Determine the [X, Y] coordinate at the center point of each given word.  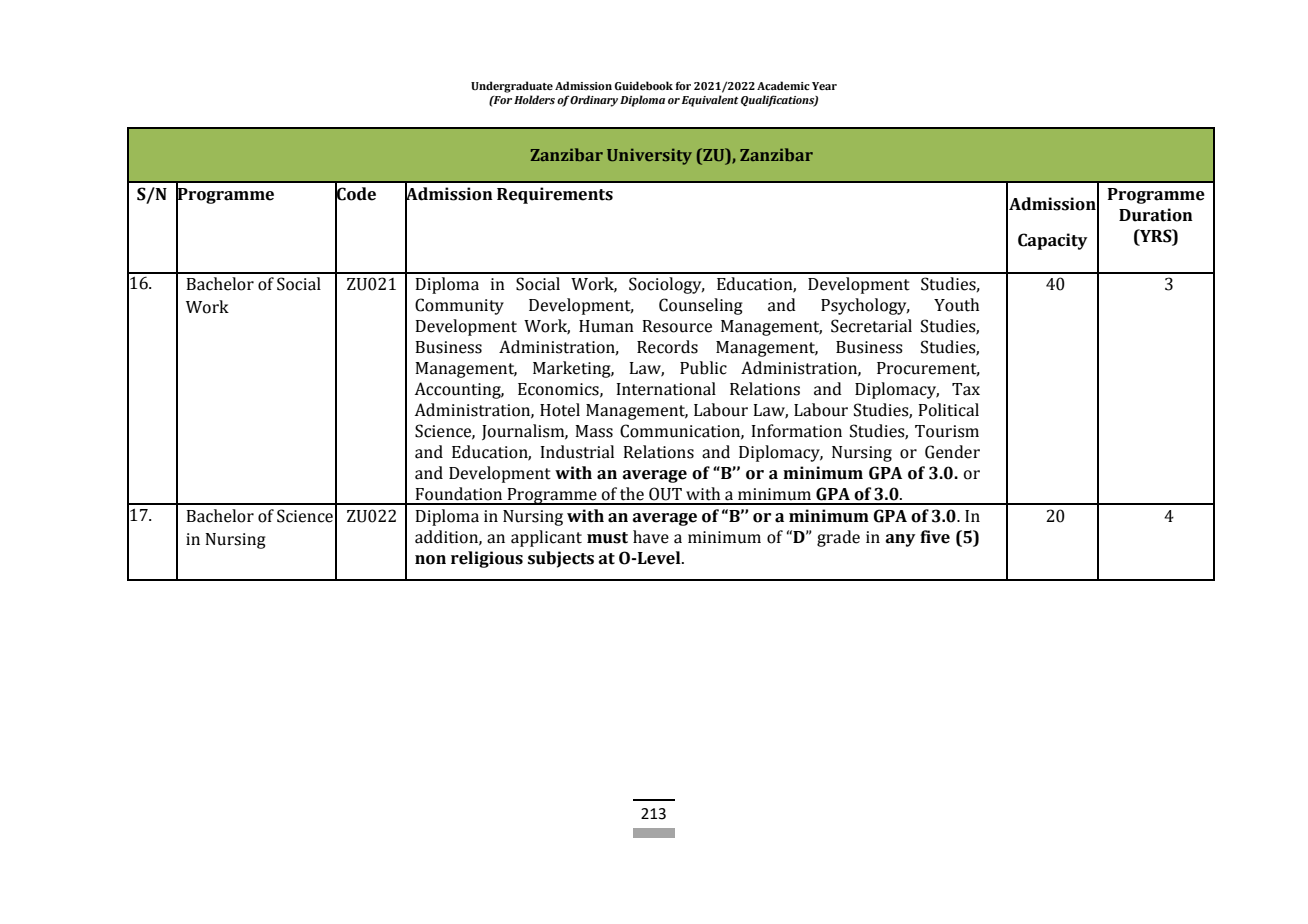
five [935, 537]
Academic [783, 85]
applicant [546, 538]
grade [838, 538]
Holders [534, 99]
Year [824, 86]
